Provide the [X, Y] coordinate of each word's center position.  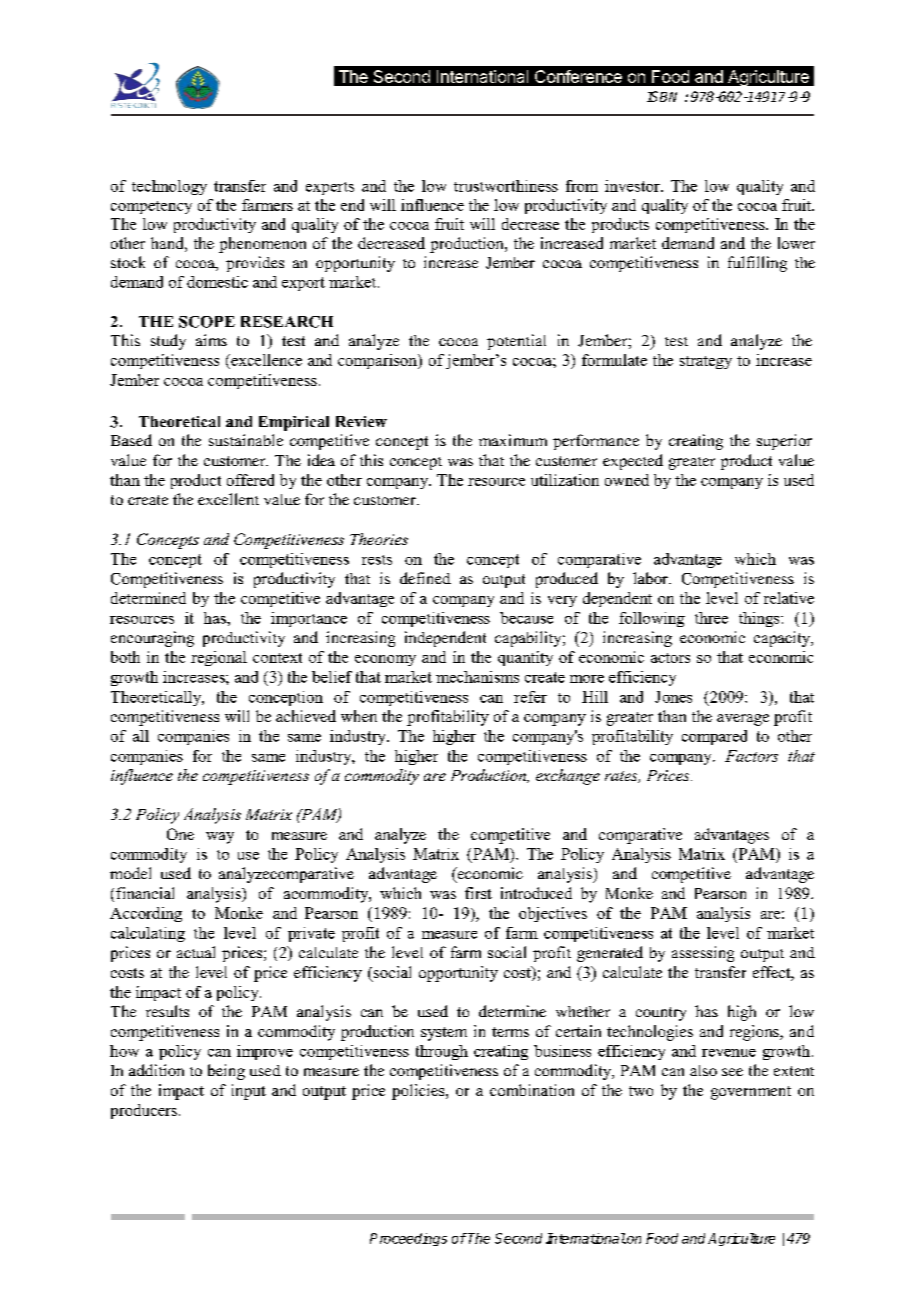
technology [169, 187]
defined [425, 578]
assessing [703, 954]
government [751, 1093]
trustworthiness [506, 186]
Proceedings [408, 1239]
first [478, 893]
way [220, 838]
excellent [228, 499]
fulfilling [757, 264]
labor [651, 578]
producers [144, 1111]
